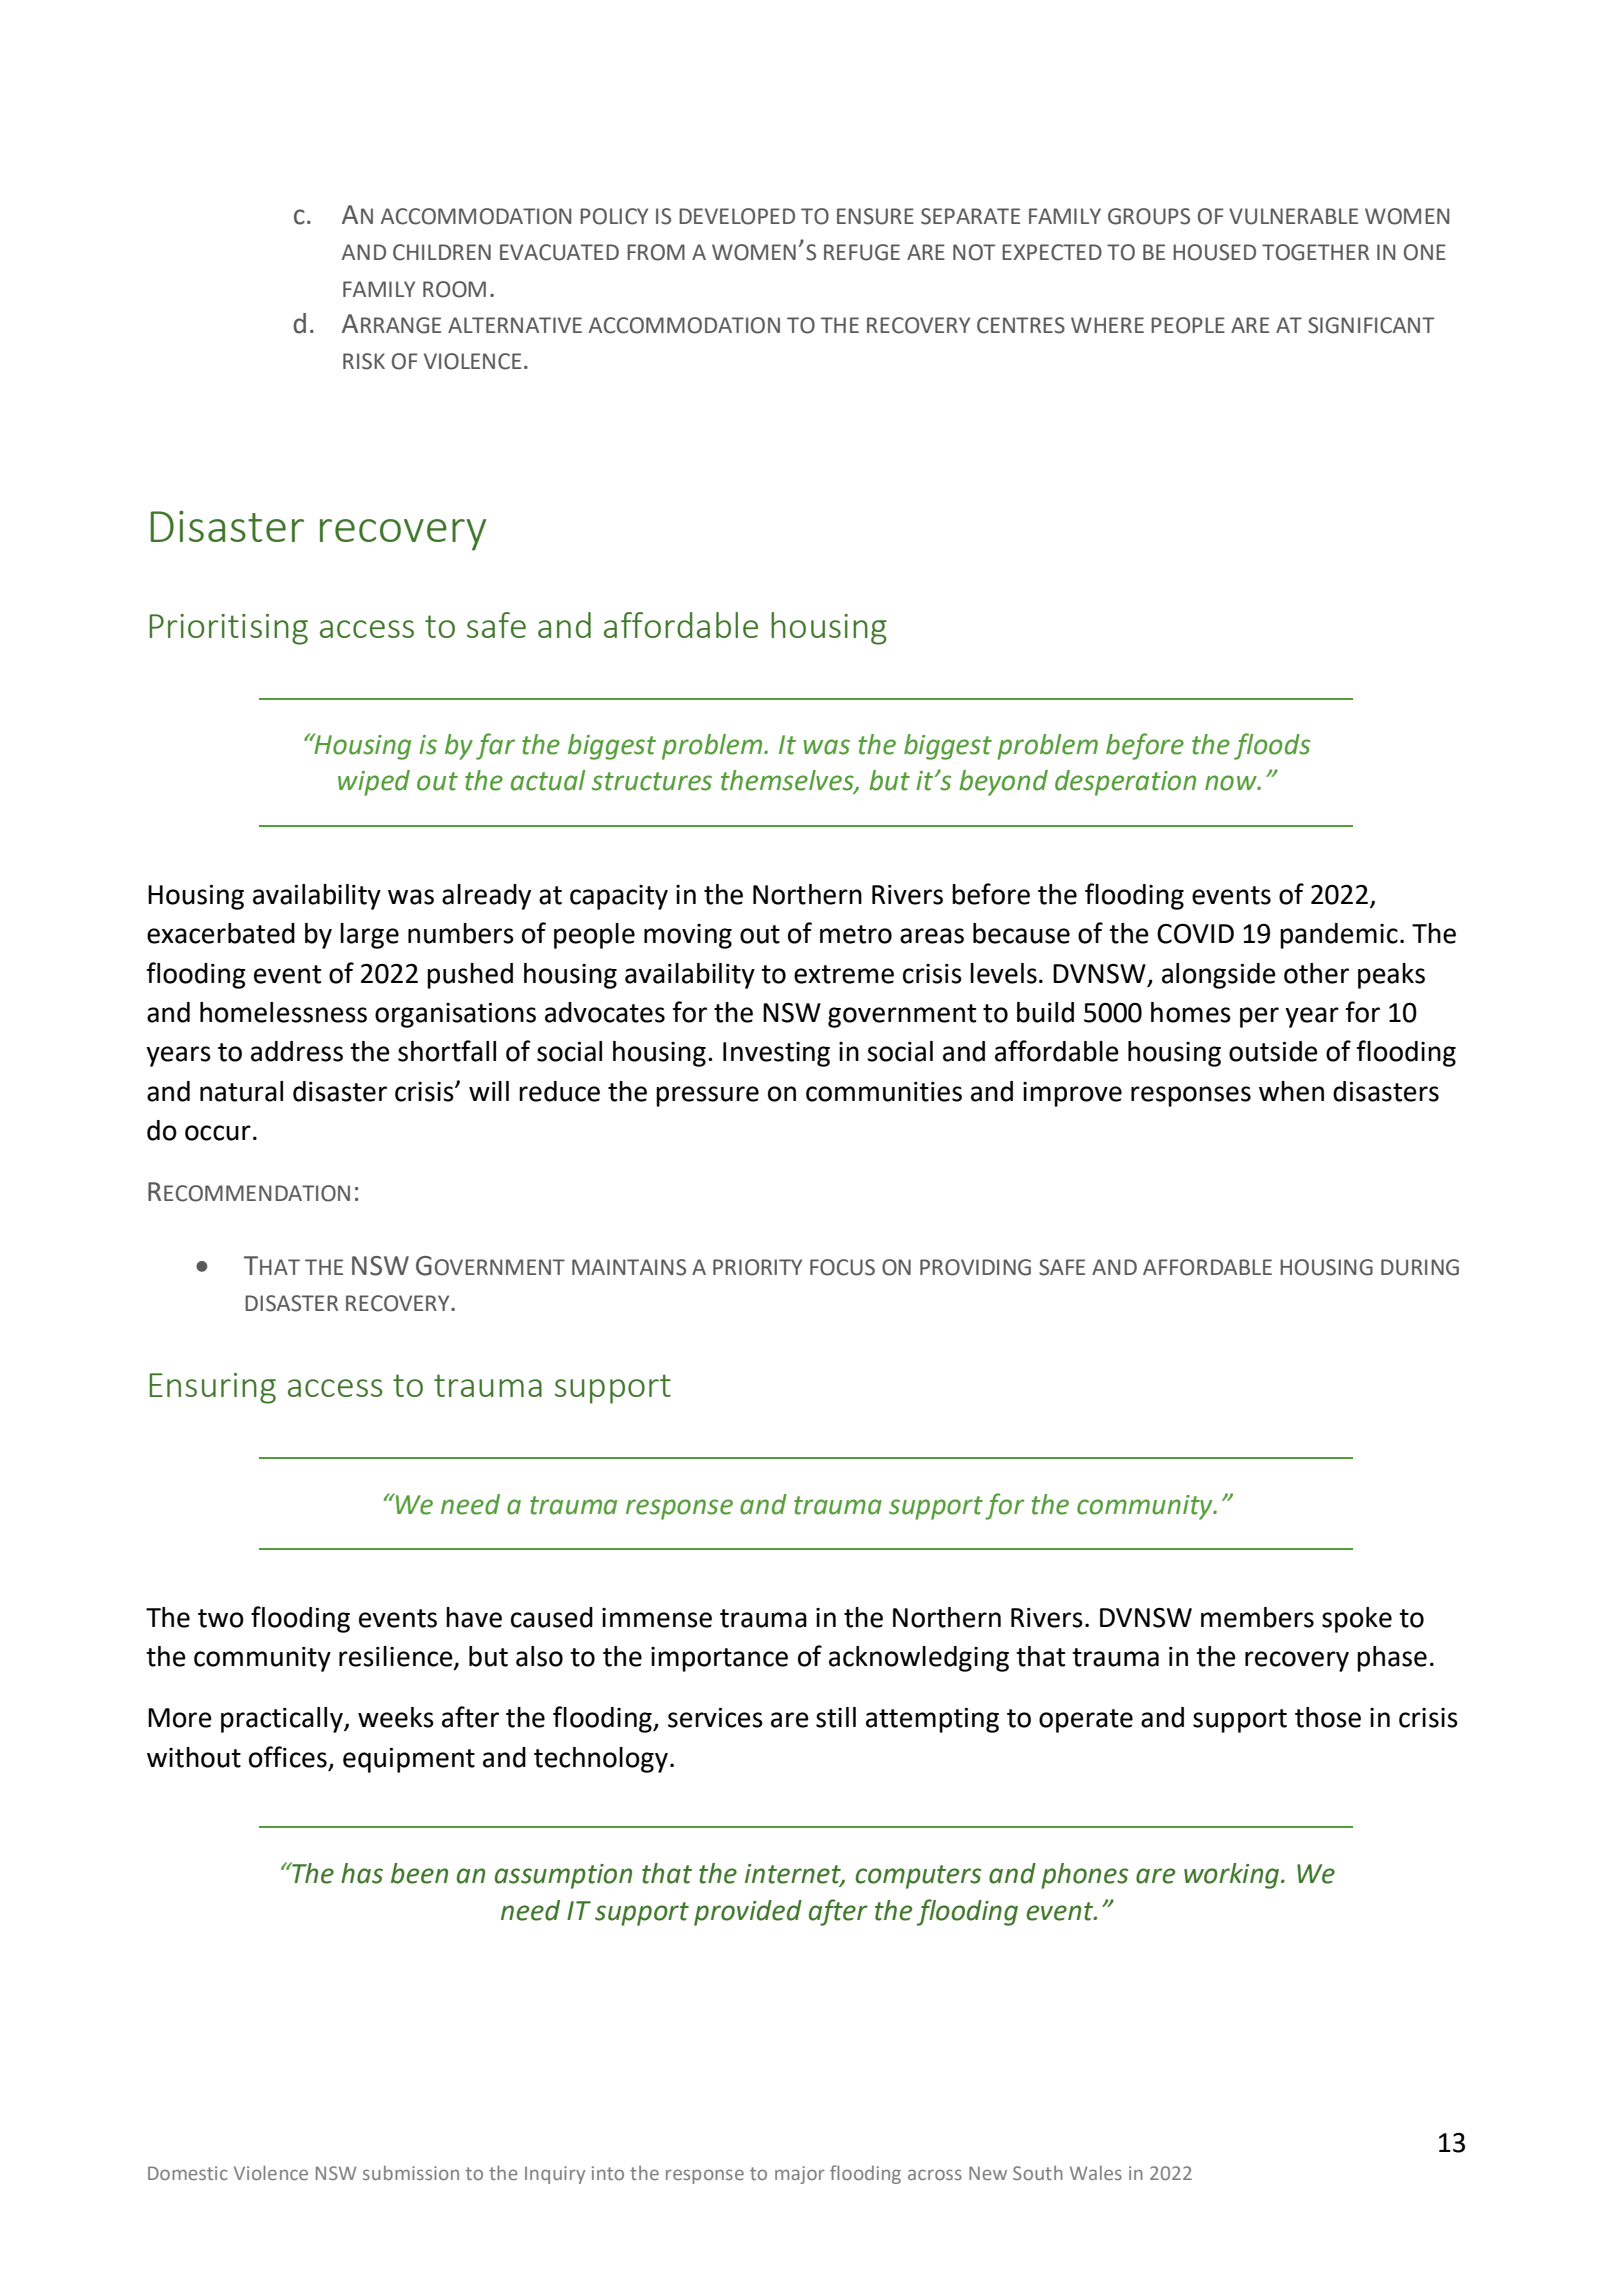  I want to click on submission, so click(411, 2173).
